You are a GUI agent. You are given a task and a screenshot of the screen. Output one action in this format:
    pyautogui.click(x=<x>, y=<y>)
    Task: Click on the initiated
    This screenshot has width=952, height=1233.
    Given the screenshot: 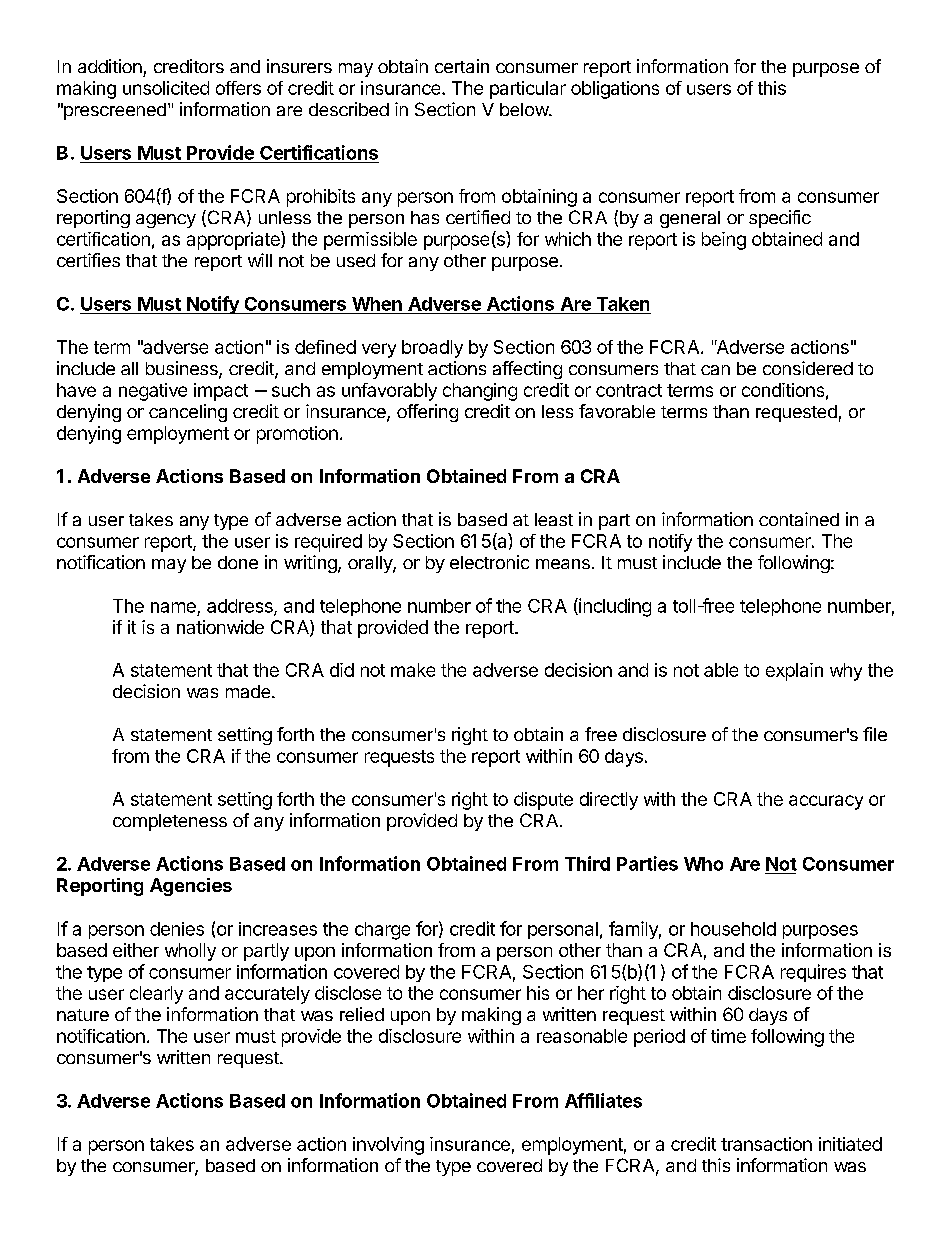 What is the action you would take?
    pyautogui.click(x=850, y=1144)
